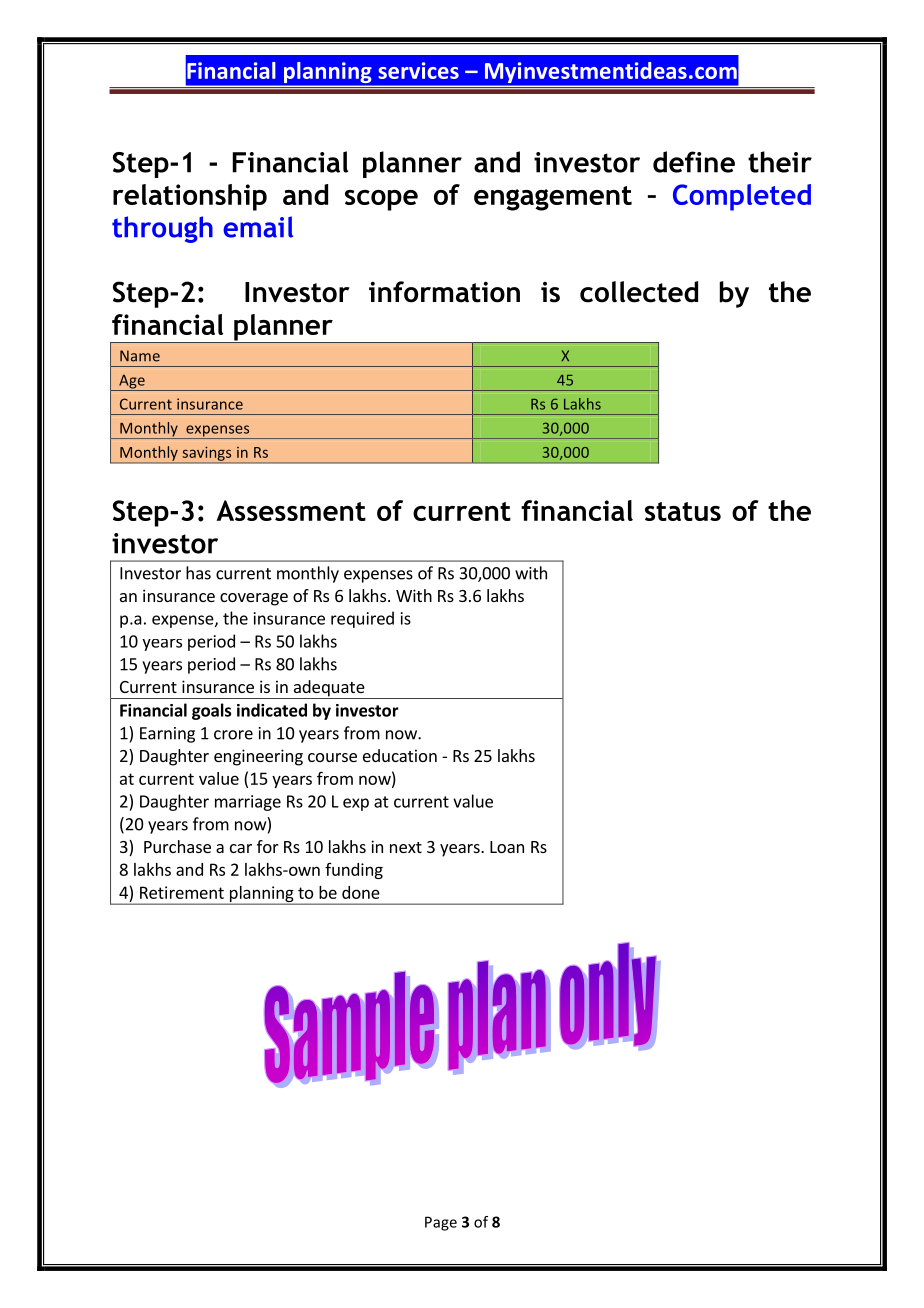  Describe the element at coordinates (683, 511) in the screenshot. I see `status` at that location.
